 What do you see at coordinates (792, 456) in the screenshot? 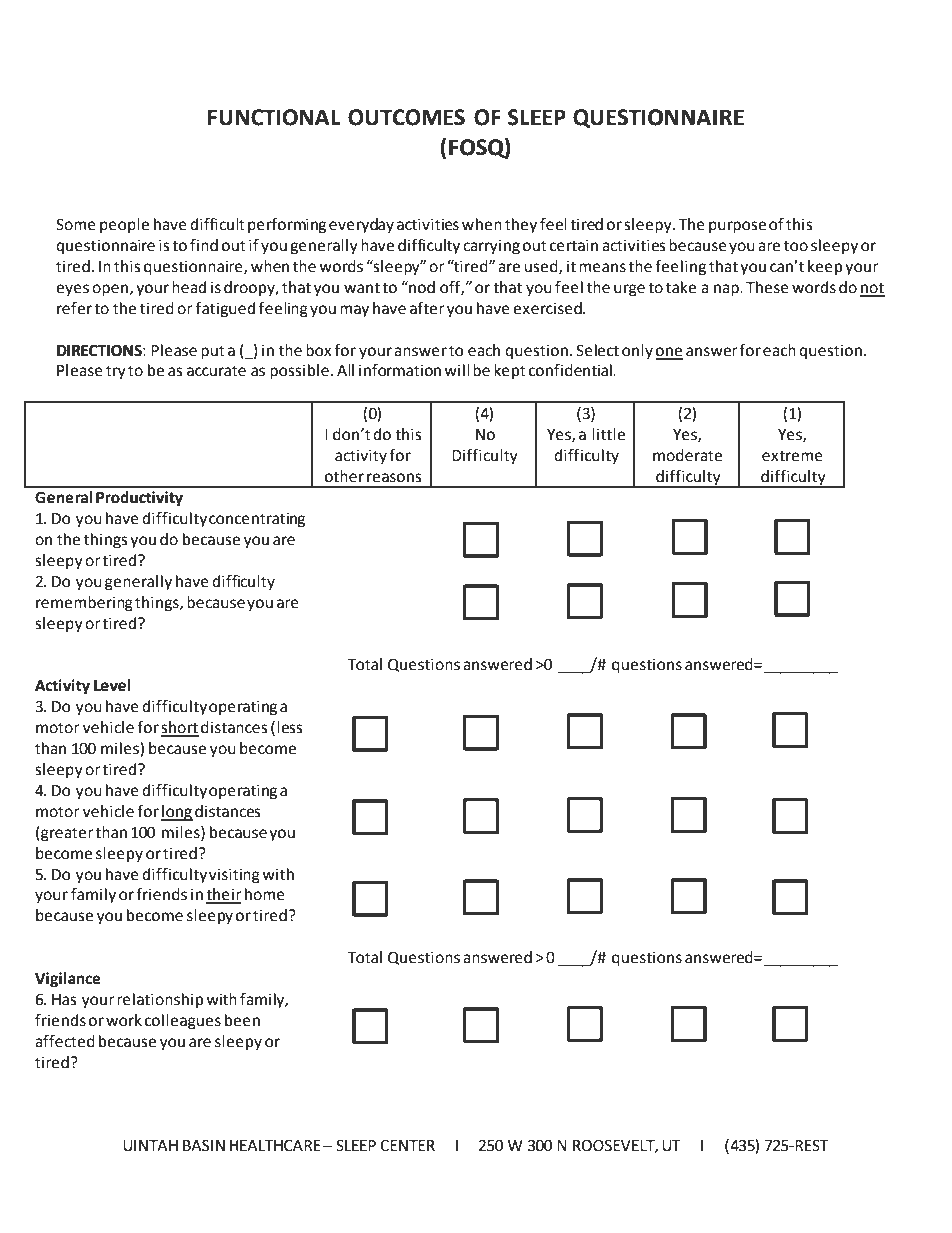
I see `extreme` at bounding box center [792, 456].
